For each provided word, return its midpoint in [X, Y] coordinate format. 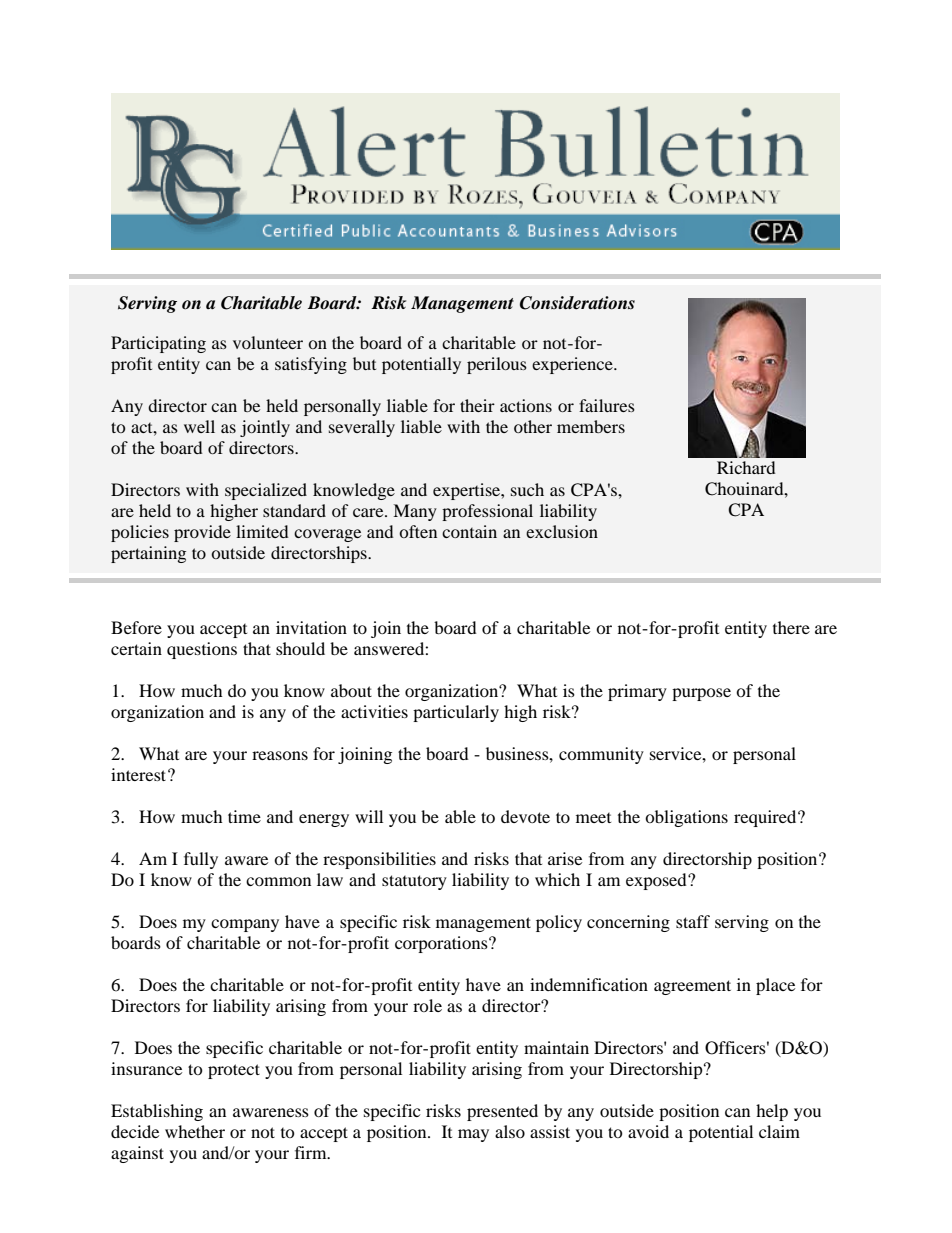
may [473, 1135]
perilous [497, 365]
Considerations [577, 303]
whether [195, 1131]
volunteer [268, 342]
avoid [648, 1131]
